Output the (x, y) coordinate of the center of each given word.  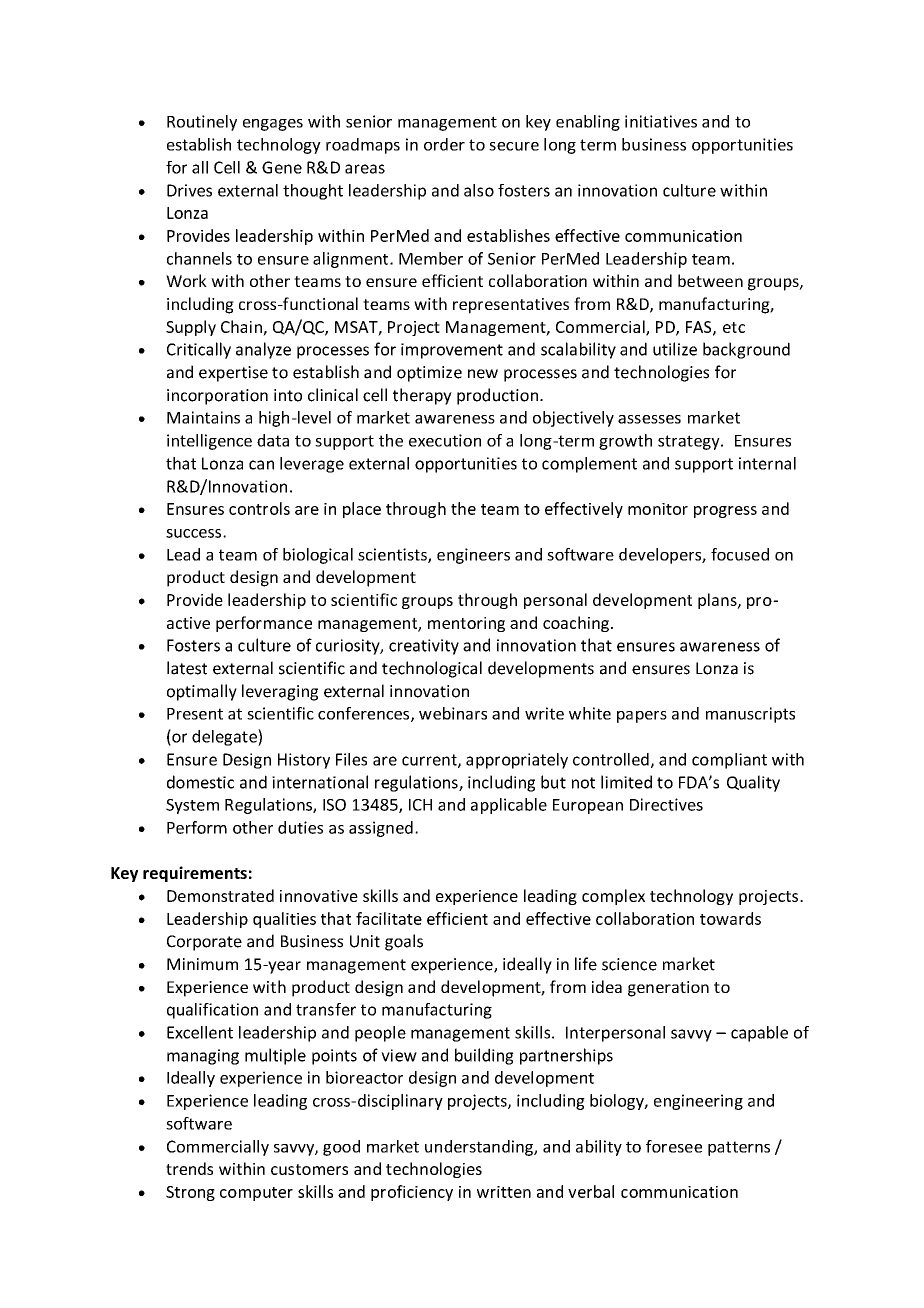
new (483, 374)
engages (273, 125)
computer (256, 1194)
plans (718, 601)
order (444, 144)
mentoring (466, 624)
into (288, 395)
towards (730, 918)
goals (404, 942)
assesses (649, 419)
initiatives (661, 121)
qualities (284, 920)
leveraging (280, 692)
